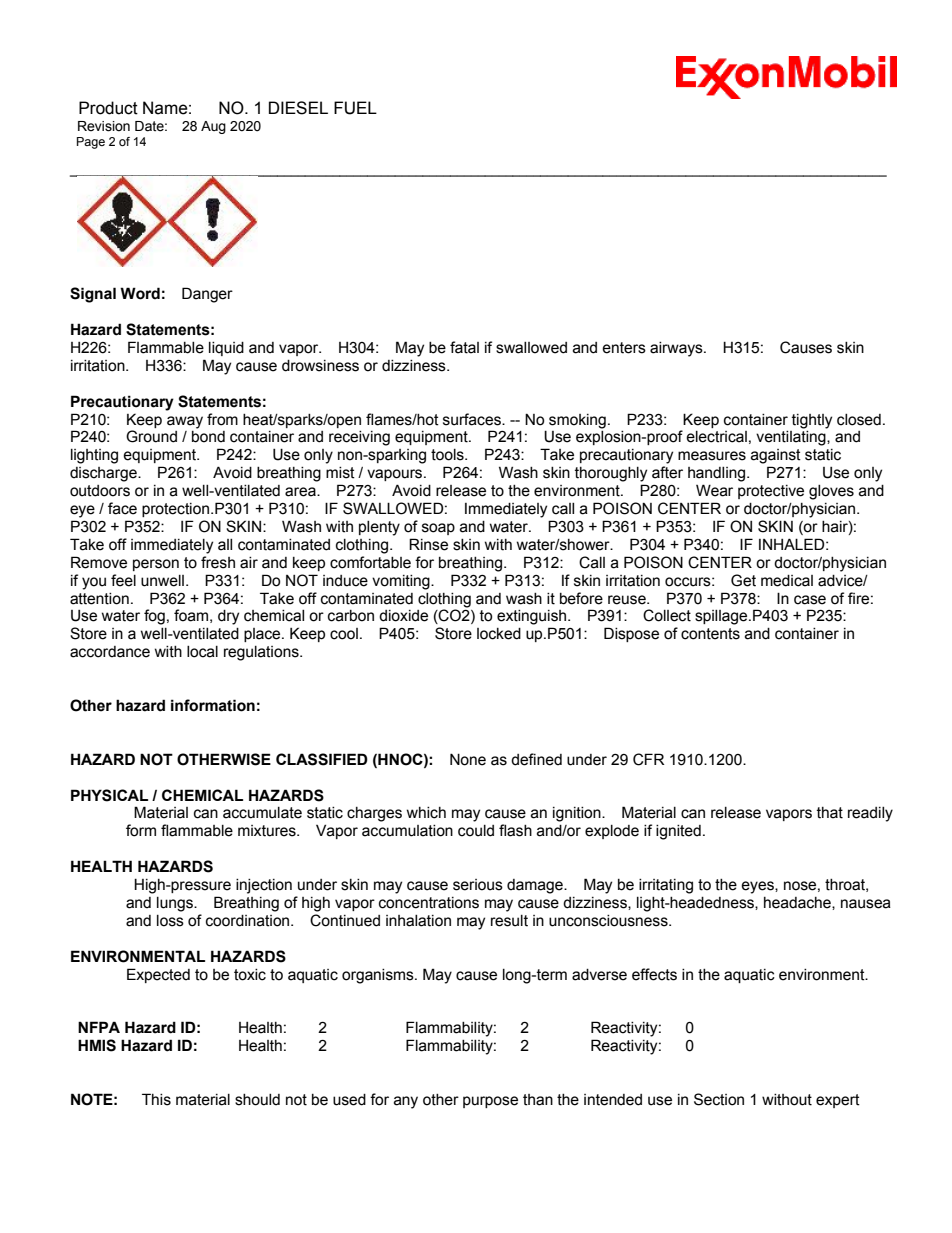 The height and width of the screenshot is (1233, 952). I want to click on fog, so click(154, 617).
